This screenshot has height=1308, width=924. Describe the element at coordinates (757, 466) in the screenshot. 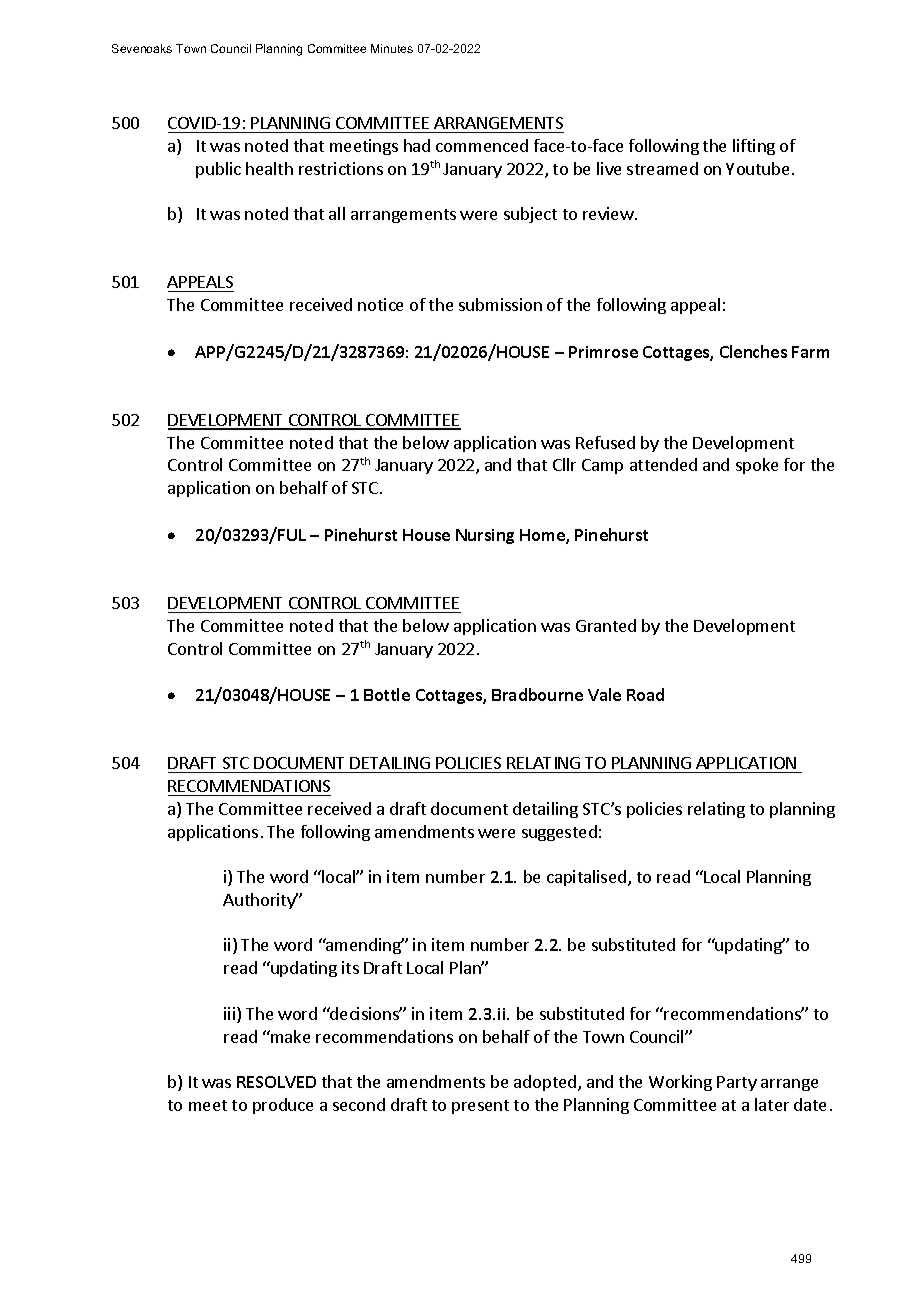

I see `spoke` at that location.
